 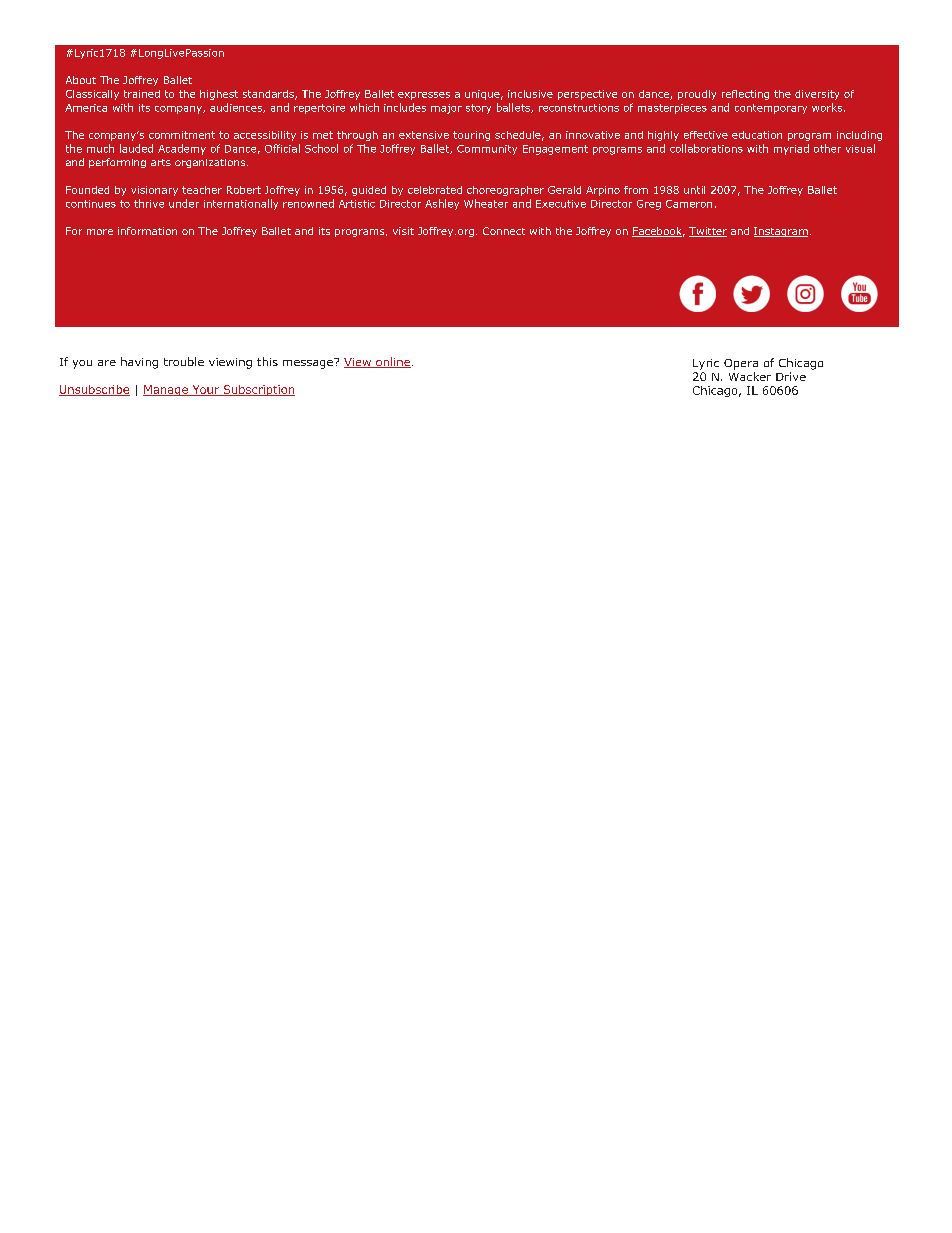 I want to click on unique, so click(x=482, y=95).
